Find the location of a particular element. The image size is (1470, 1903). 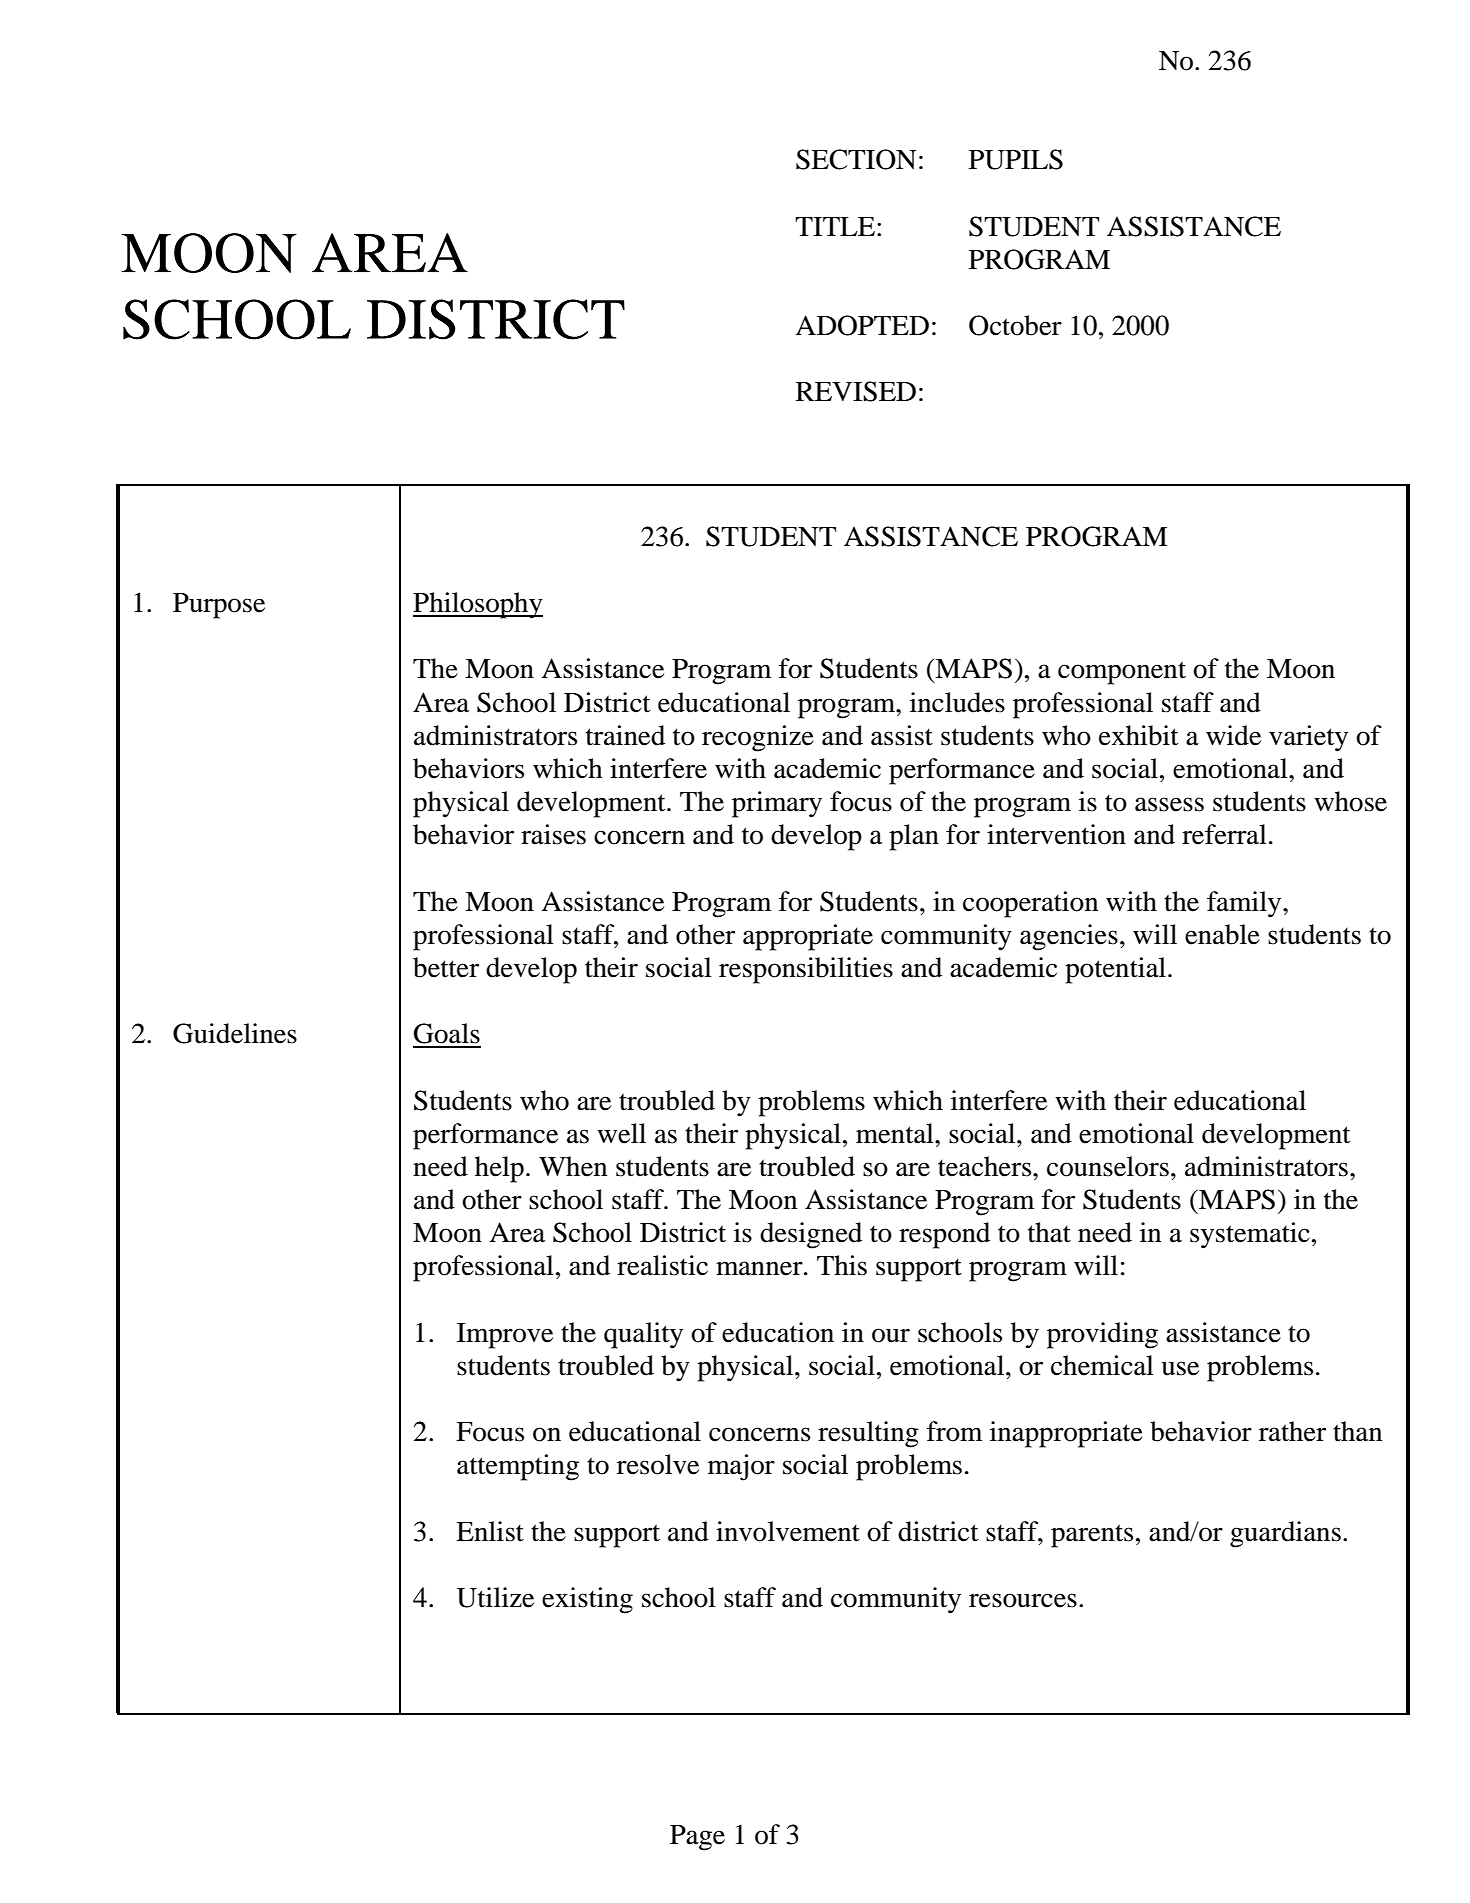

PUPILS is located at coordinates (1016, 159).
